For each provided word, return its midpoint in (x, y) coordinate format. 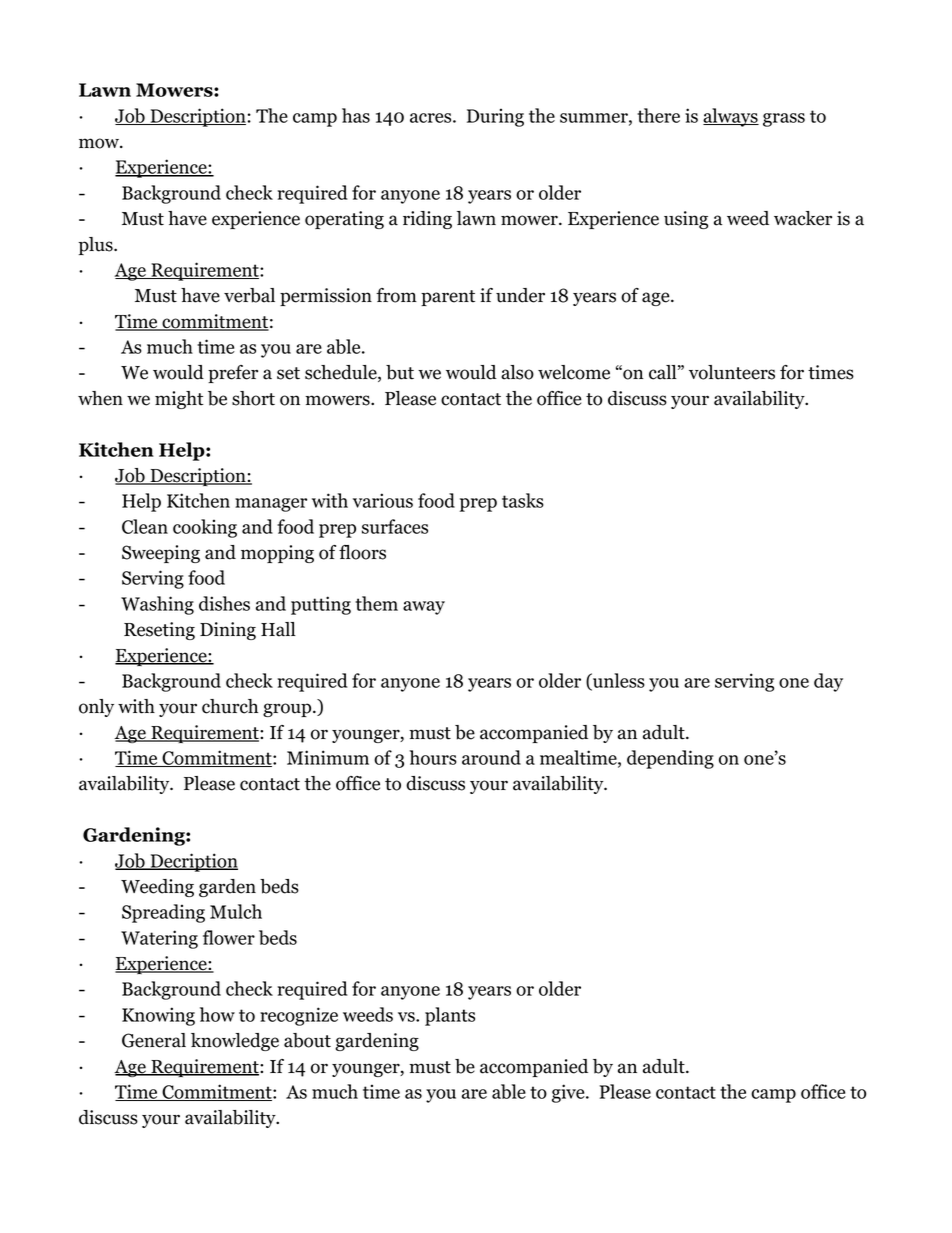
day (828, 682)
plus (97, 246)
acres (430, 118)
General (154, 1040)
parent (448, 298)
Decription (193, 862)
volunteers (732, 372)
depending (670, 759)
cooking (205, 528)
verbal (249, 295)
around (491, 757)
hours (433, 757)
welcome (574, 372)
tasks (523, 500)
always (731, 117)
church (230, 706)
